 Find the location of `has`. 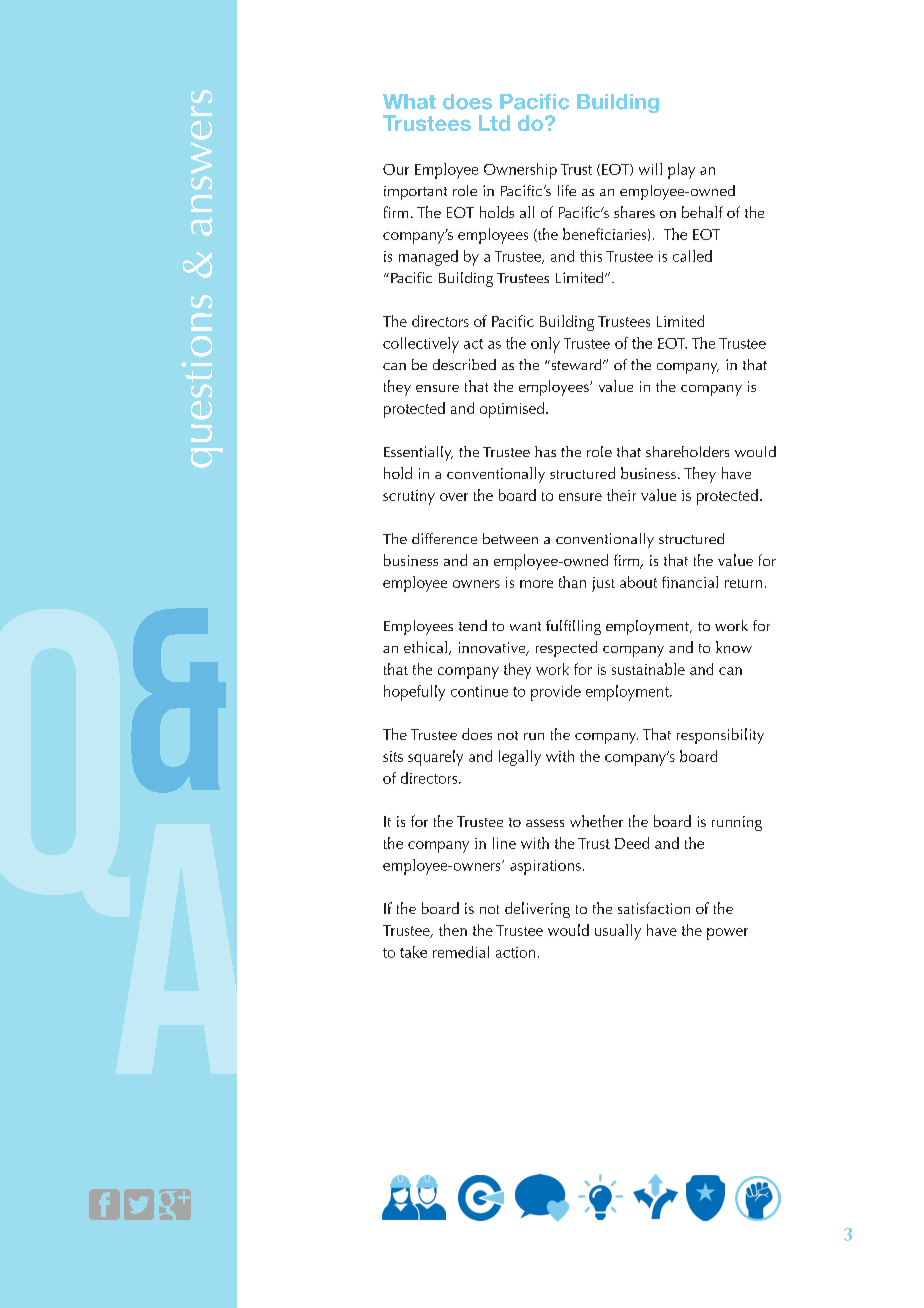

has is located at coordinates (545, 451).
